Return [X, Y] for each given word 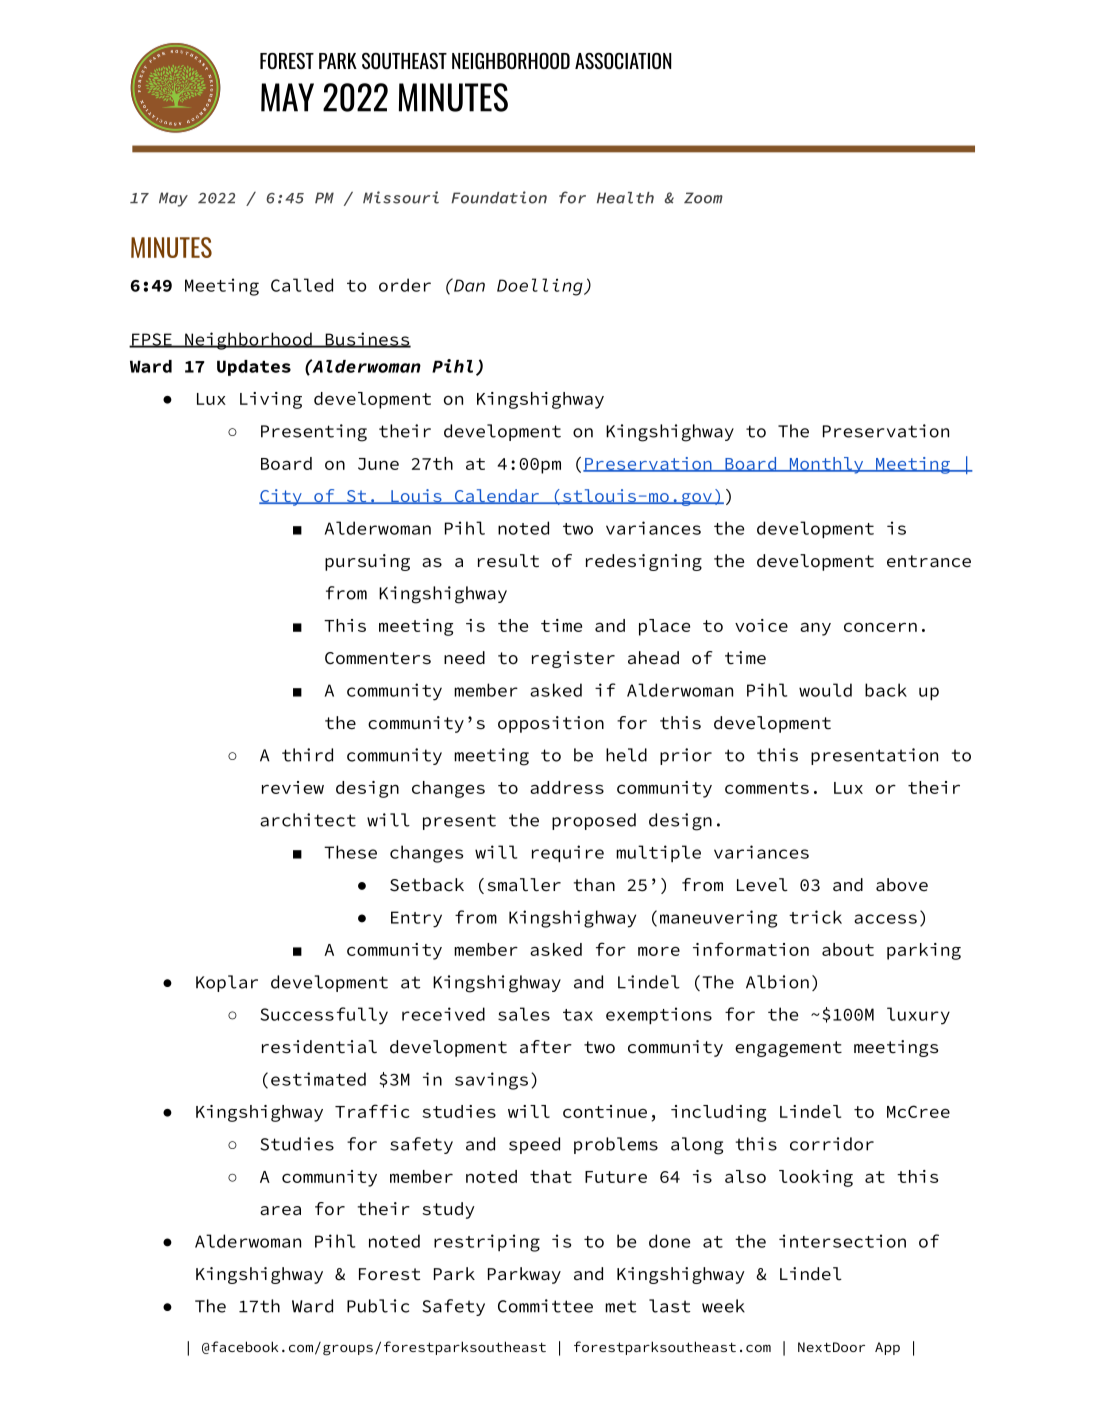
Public [378, 1306]
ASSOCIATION [623, 61]
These [350, 852]
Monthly [826, 465]
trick [815, 917]
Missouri [401, 197]
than [594, 885]
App [887, 1348]
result [508, 561]
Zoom [703, 198]
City [281, 497]
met [620, 1306]
